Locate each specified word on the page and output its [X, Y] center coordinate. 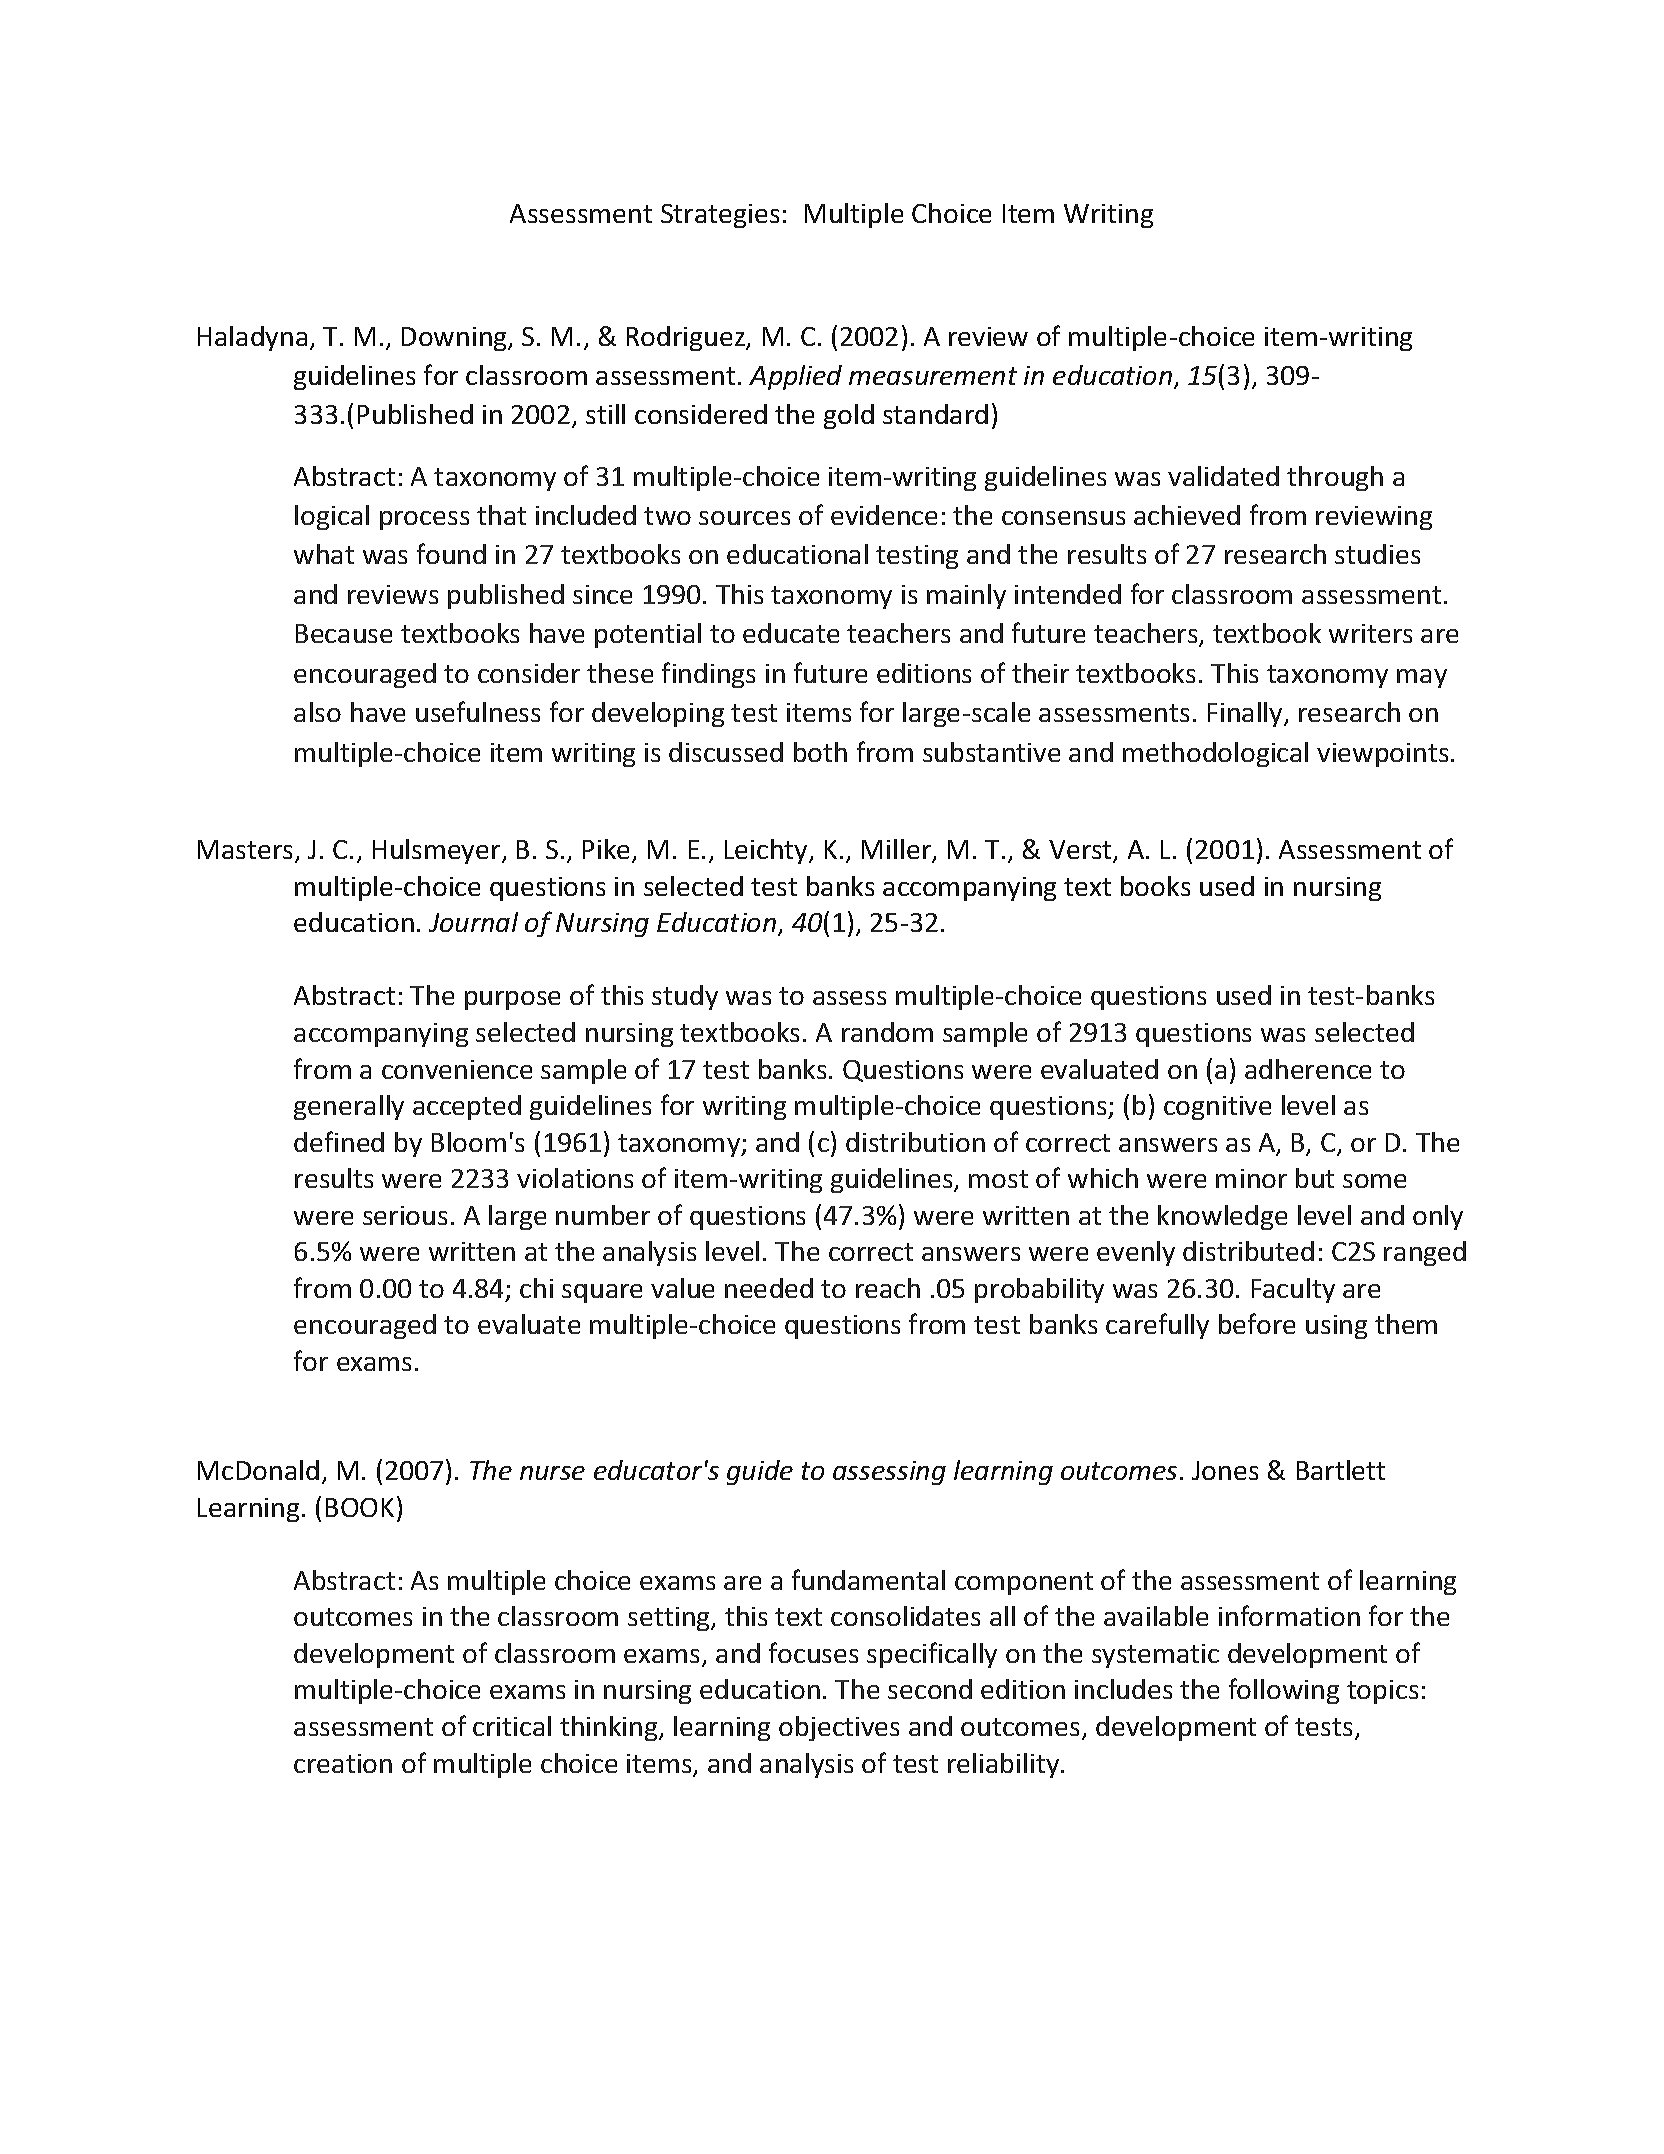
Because [344, 633]
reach [888, 1288]
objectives [839, 1728]
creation [343, 1763]
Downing [455, 339]
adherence [1308, 1069]
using [1336, 1327]
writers [1370, 633]
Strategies [720, 216]
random [887, 1032]
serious [405, 1215]
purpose [512, 1000]
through [1335, 478]
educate [791, 633]
